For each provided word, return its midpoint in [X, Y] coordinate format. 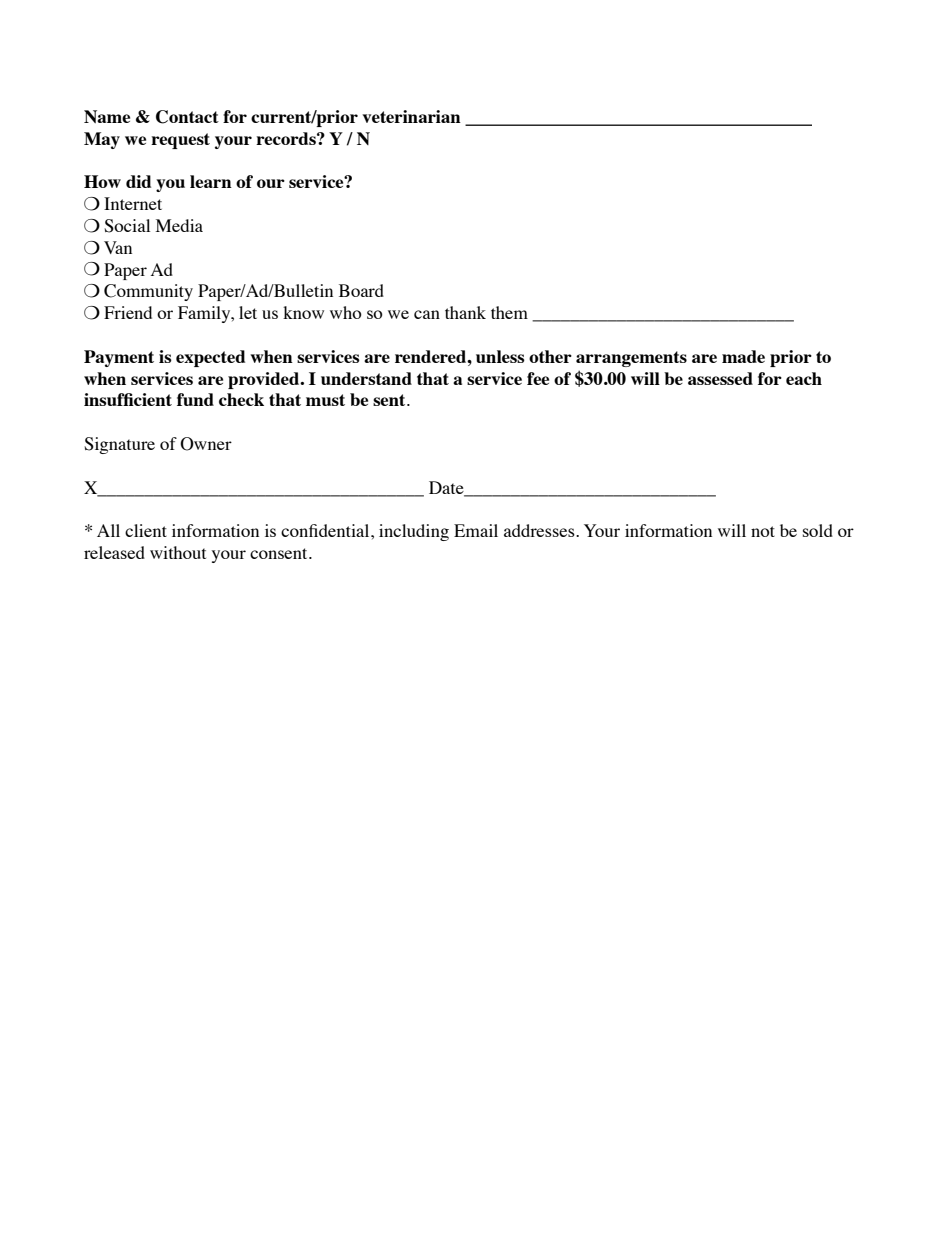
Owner [206, 444]
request [180, 141]
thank [465, 312]
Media [179, 225]
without [178, 552]
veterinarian [411, 116]
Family [205, 314]
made [743, 356]
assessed [720, 378]
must [325, 400]
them [509, 312]
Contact [187, 117]
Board [361, 290]
